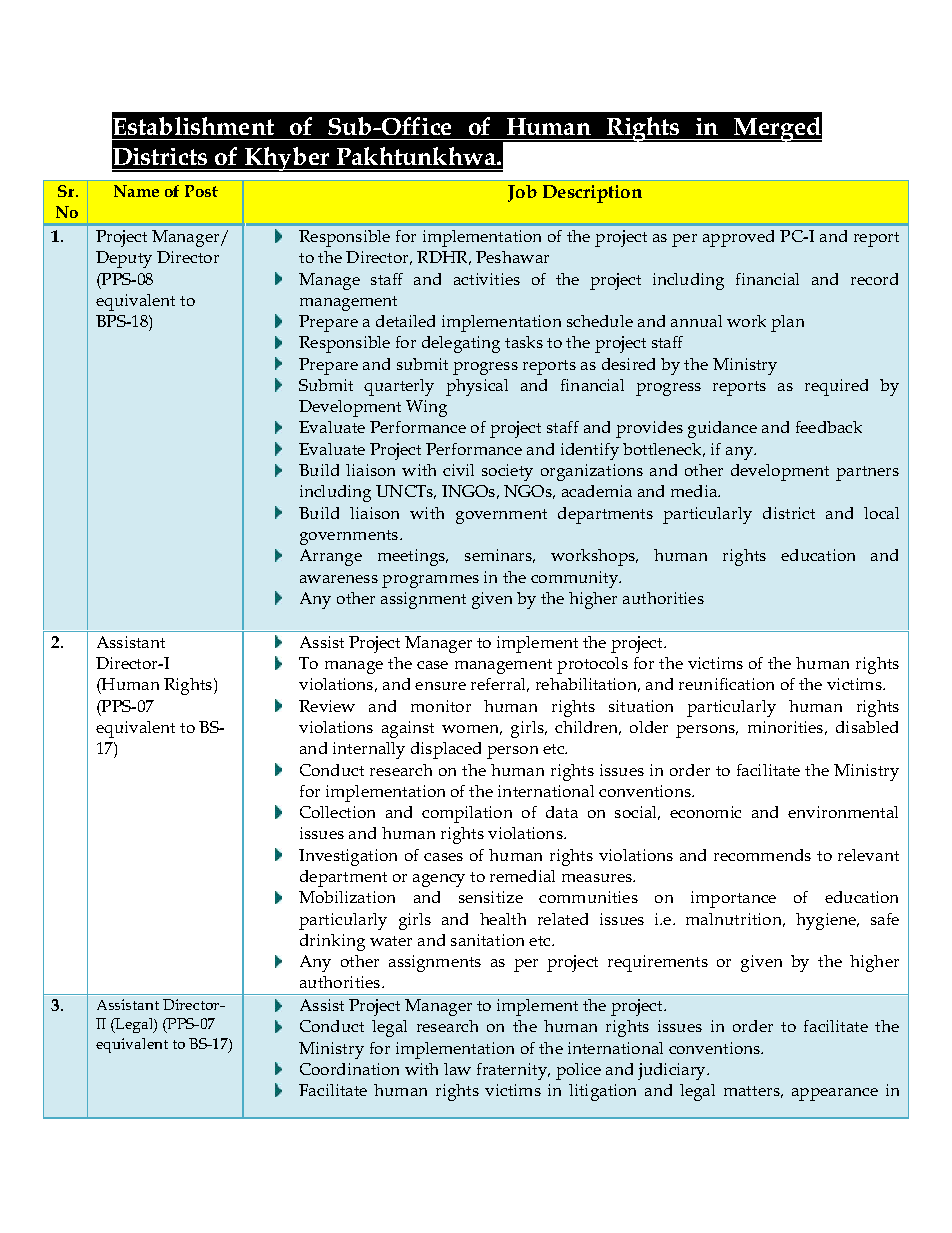 This screenshot has width=952, height=1233. What do you see at coordinates (753, 1092) in the screenshot?
I see `matters` at bounding box center [753, 1092].
